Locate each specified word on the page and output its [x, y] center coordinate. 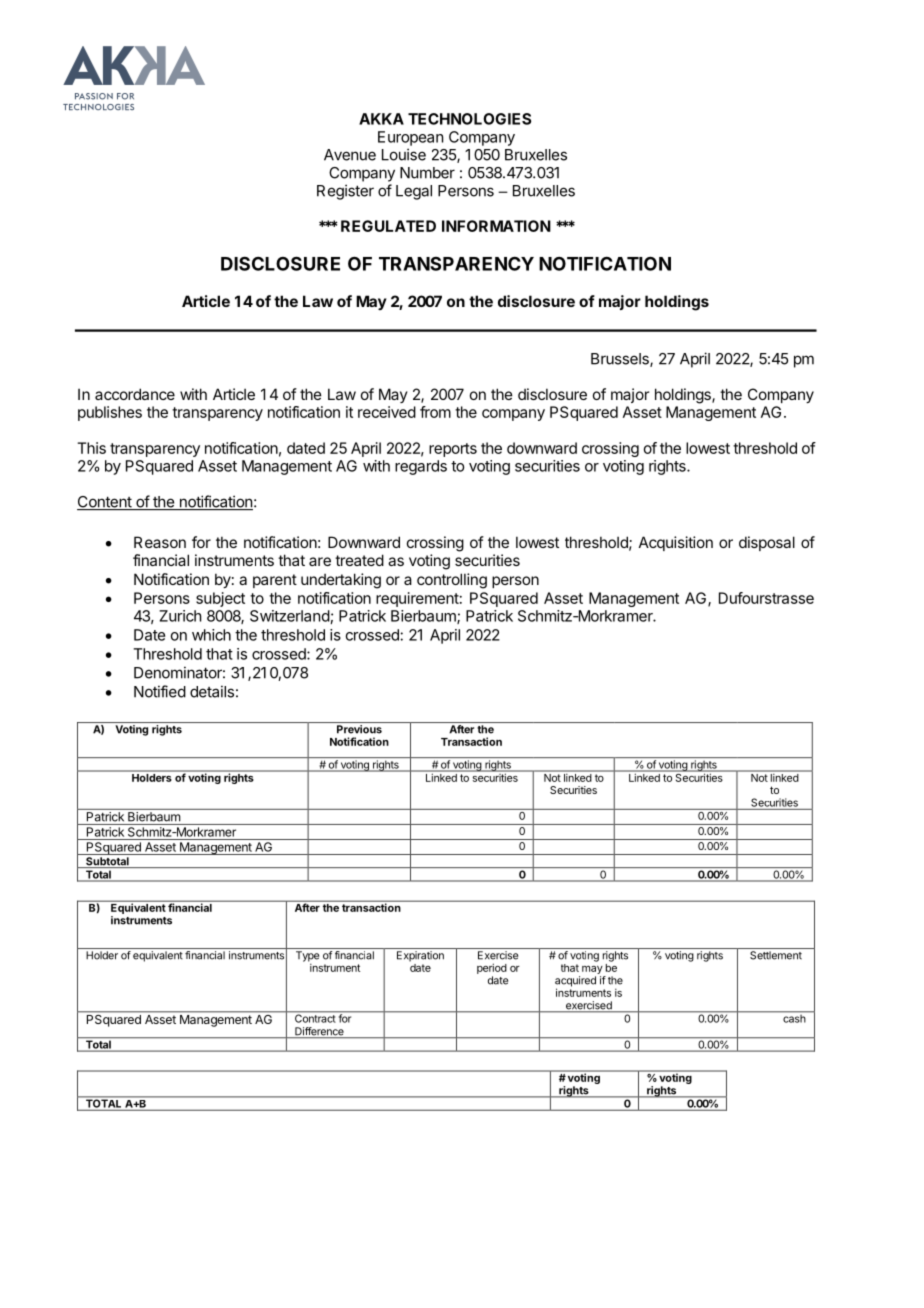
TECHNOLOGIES [469, 119]
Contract [315, 1017]
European [410, 138]
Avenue [350, 155]
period [492, 968]
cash [794, 1017]
